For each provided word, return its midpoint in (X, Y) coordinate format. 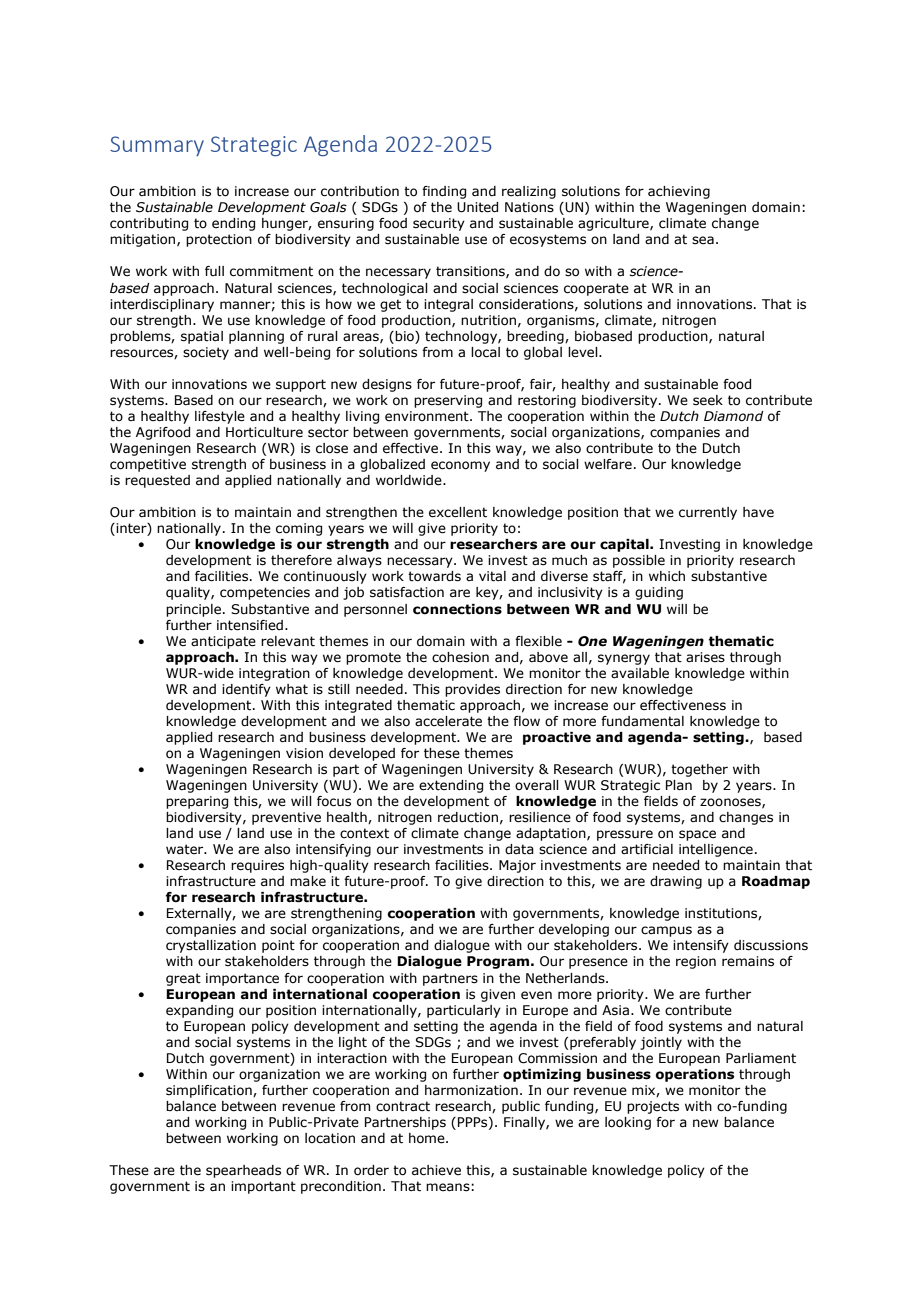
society (206, 353)
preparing (197, 802)
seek (708, 400)
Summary (157, 146)
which (667, 576)
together (699, 770)
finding (444, 192)
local (485, 352)
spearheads (243, 1171)
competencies (265, 593)
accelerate (448, 721)
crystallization (211, 946)
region (696, 962)
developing (574, 930)
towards (434, 576)
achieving (679, 192)
